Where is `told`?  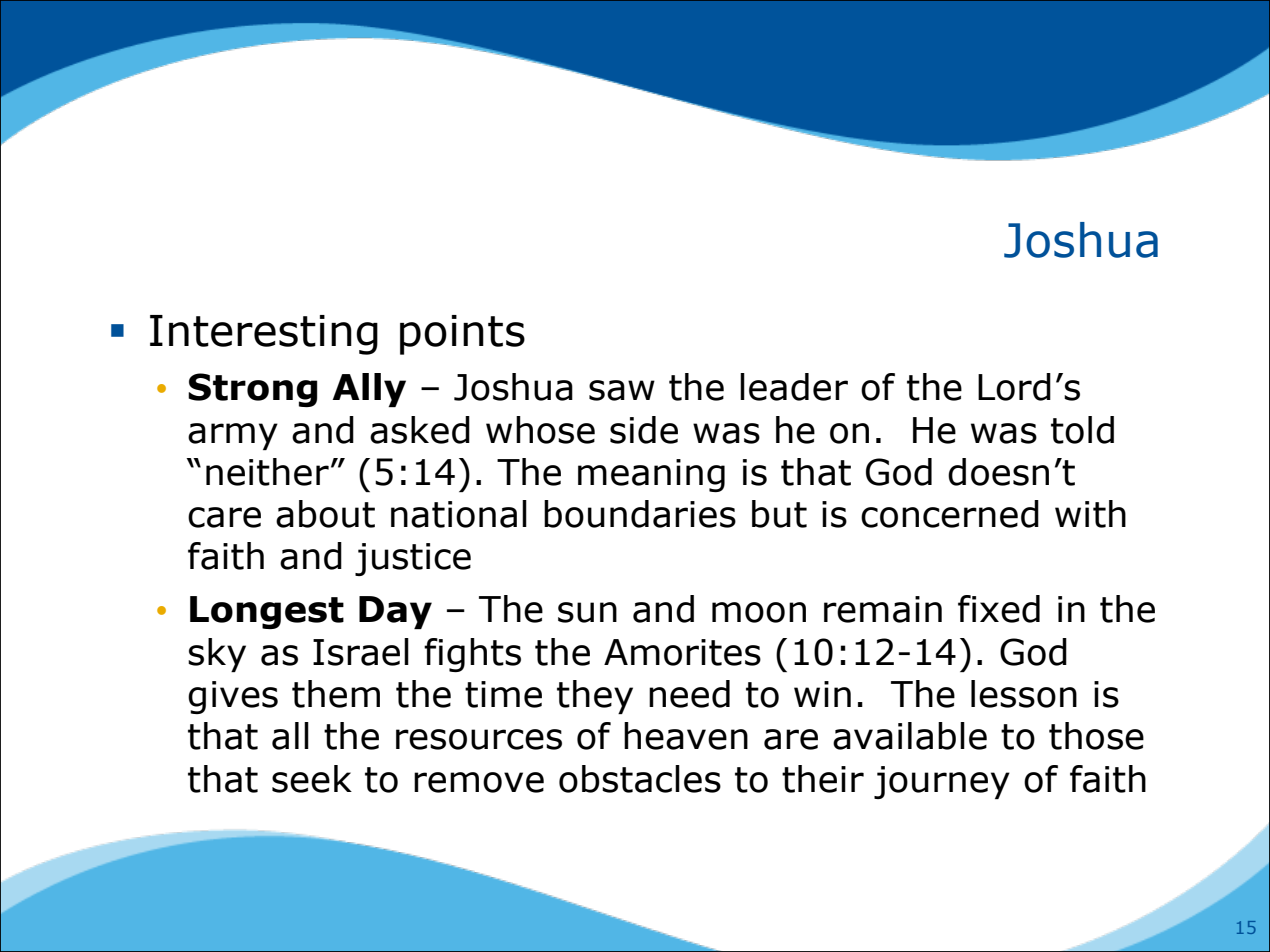 told is located at coordinates (1082, 430).
